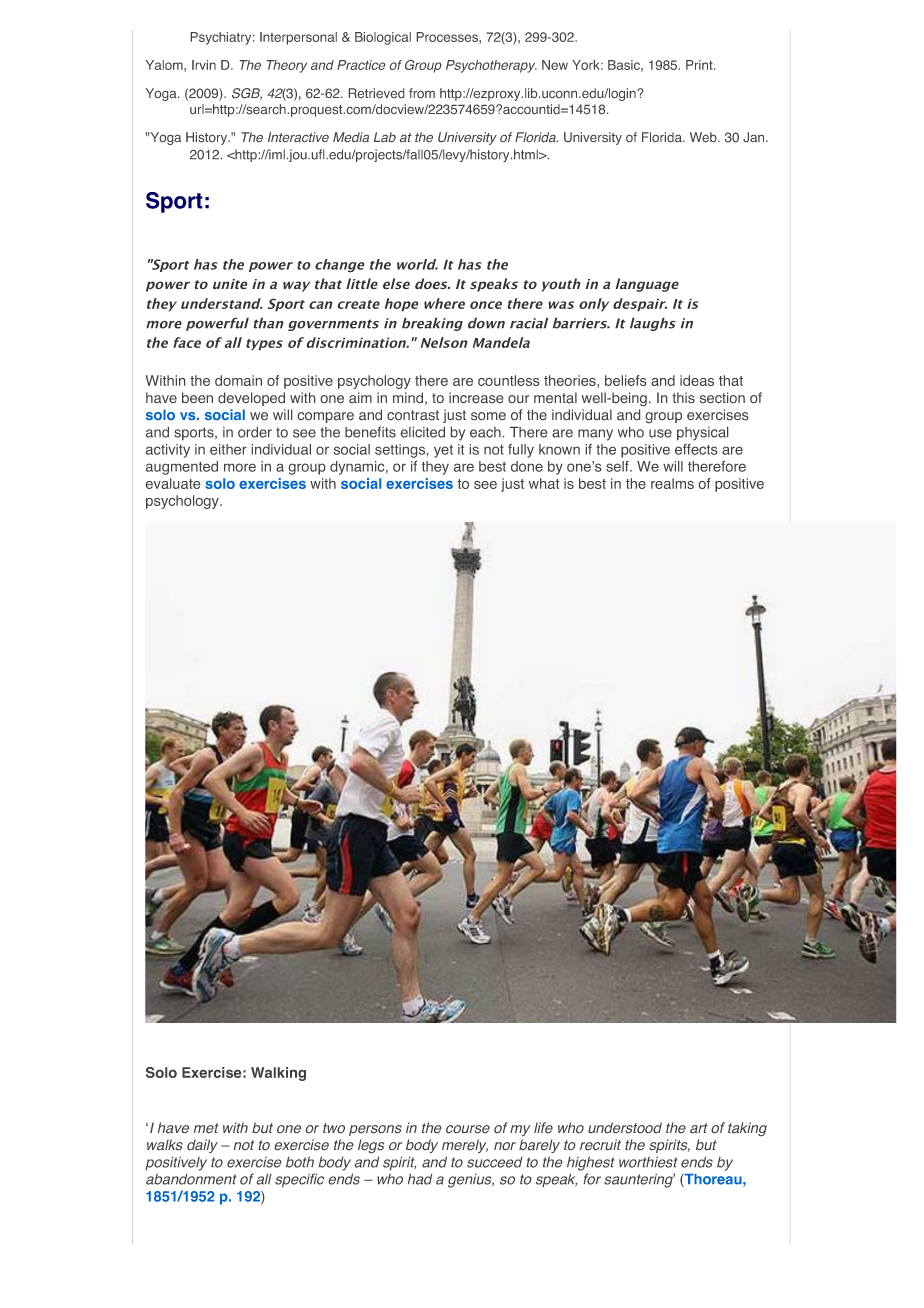  I want to click on art, so click(699, 1128).
